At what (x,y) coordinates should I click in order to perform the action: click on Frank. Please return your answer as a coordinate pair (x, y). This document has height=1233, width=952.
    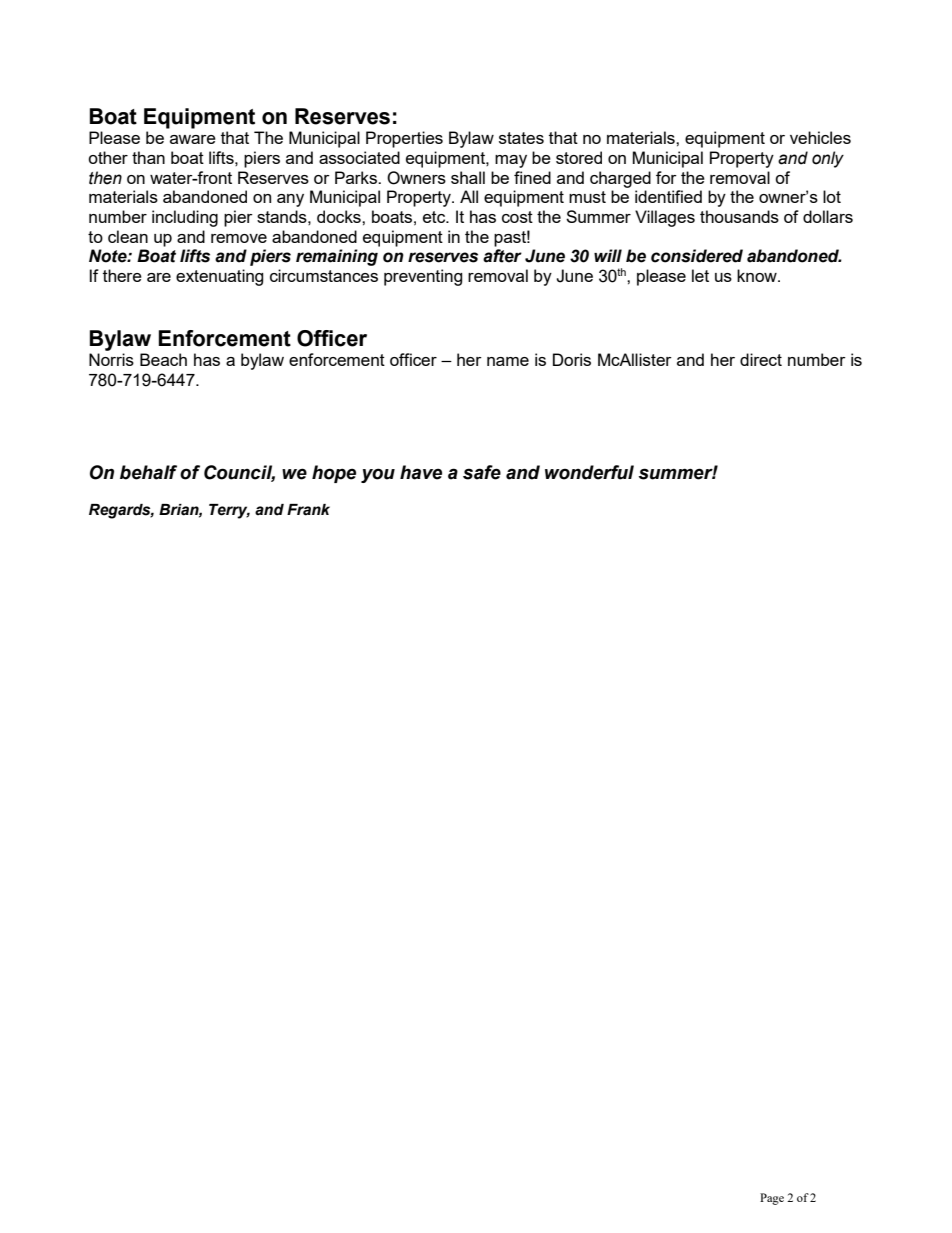
    Looking at the image, I should click on (308, 510).
